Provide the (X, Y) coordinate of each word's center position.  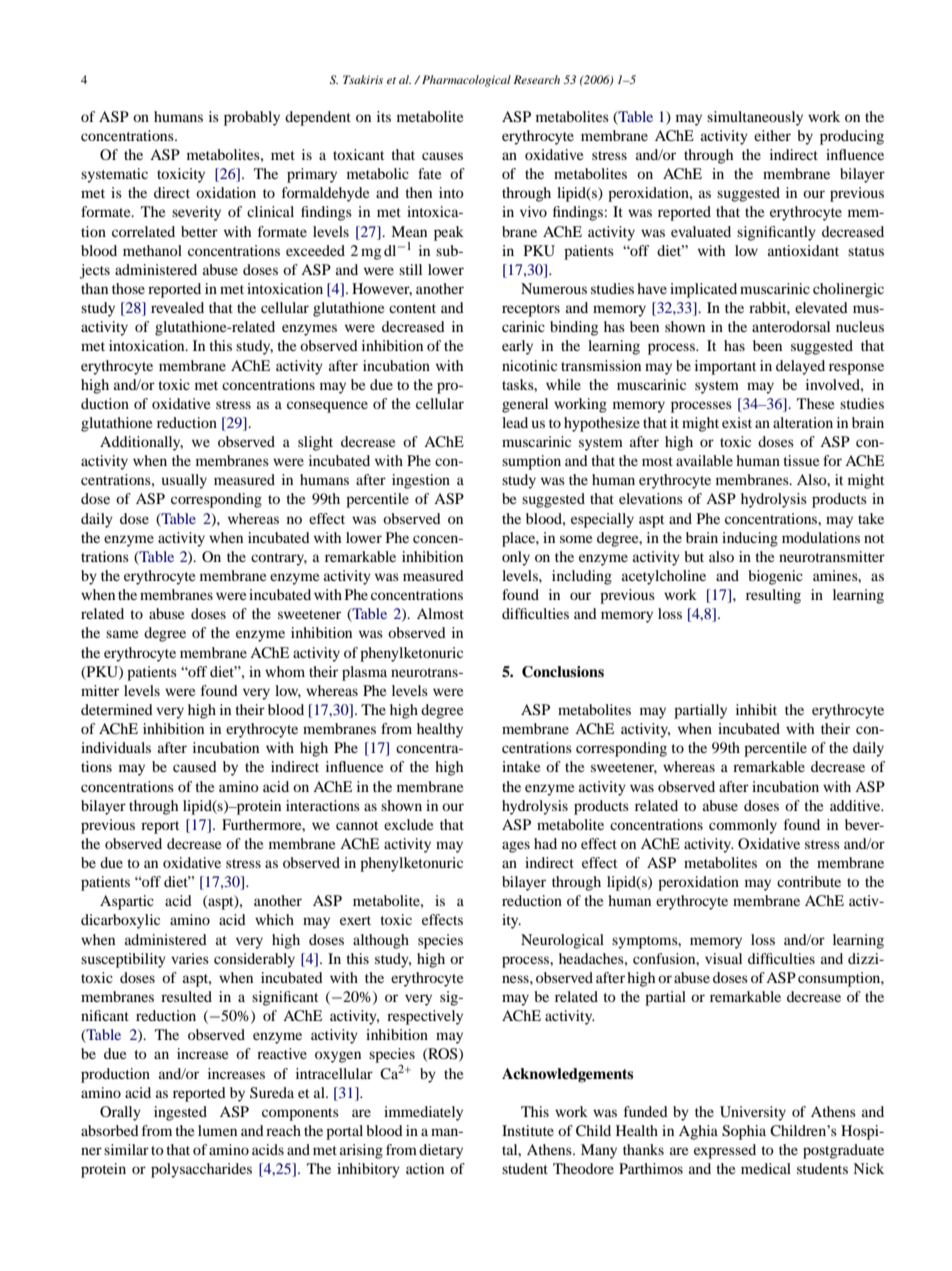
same (122, 634)
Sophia (744, 1132)
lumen (217, 1130)
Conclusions (563, 672)
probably (252, 118)
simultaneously (755, 118)
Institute (528, 1130)
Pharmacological (466, 81)
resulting (773, 596)
